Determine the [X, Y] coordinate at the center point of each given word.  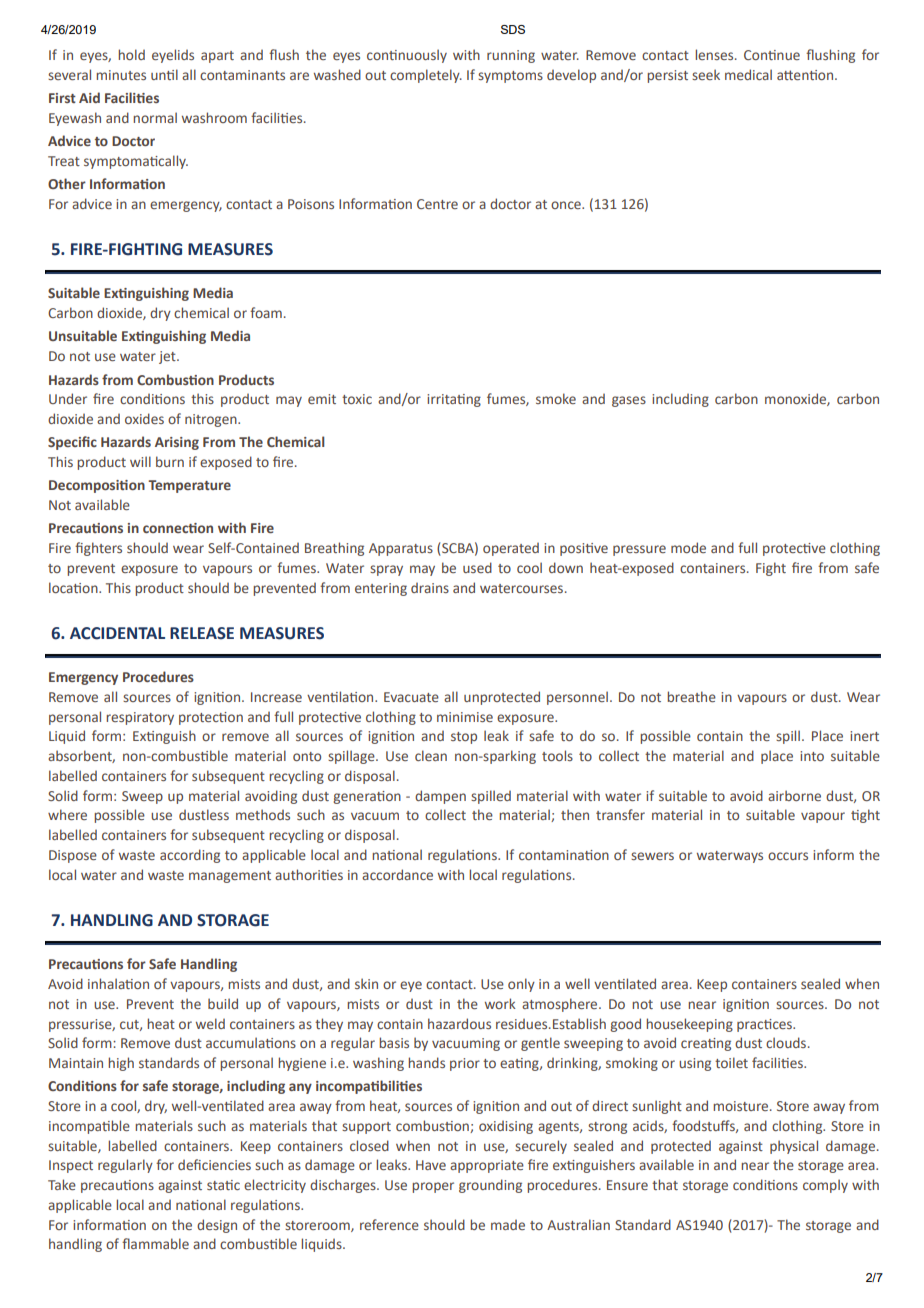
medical [748, 74]
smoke [556, 398]
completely [426, 76]
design [217, 1226]
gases [629, 401]
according [190, 856]
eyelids [173, 56]
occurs [788, 856]
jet [168, 357]
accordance [397, 874]
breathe [691, 696]
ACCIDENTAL [117, 633]
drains [430, 588]
